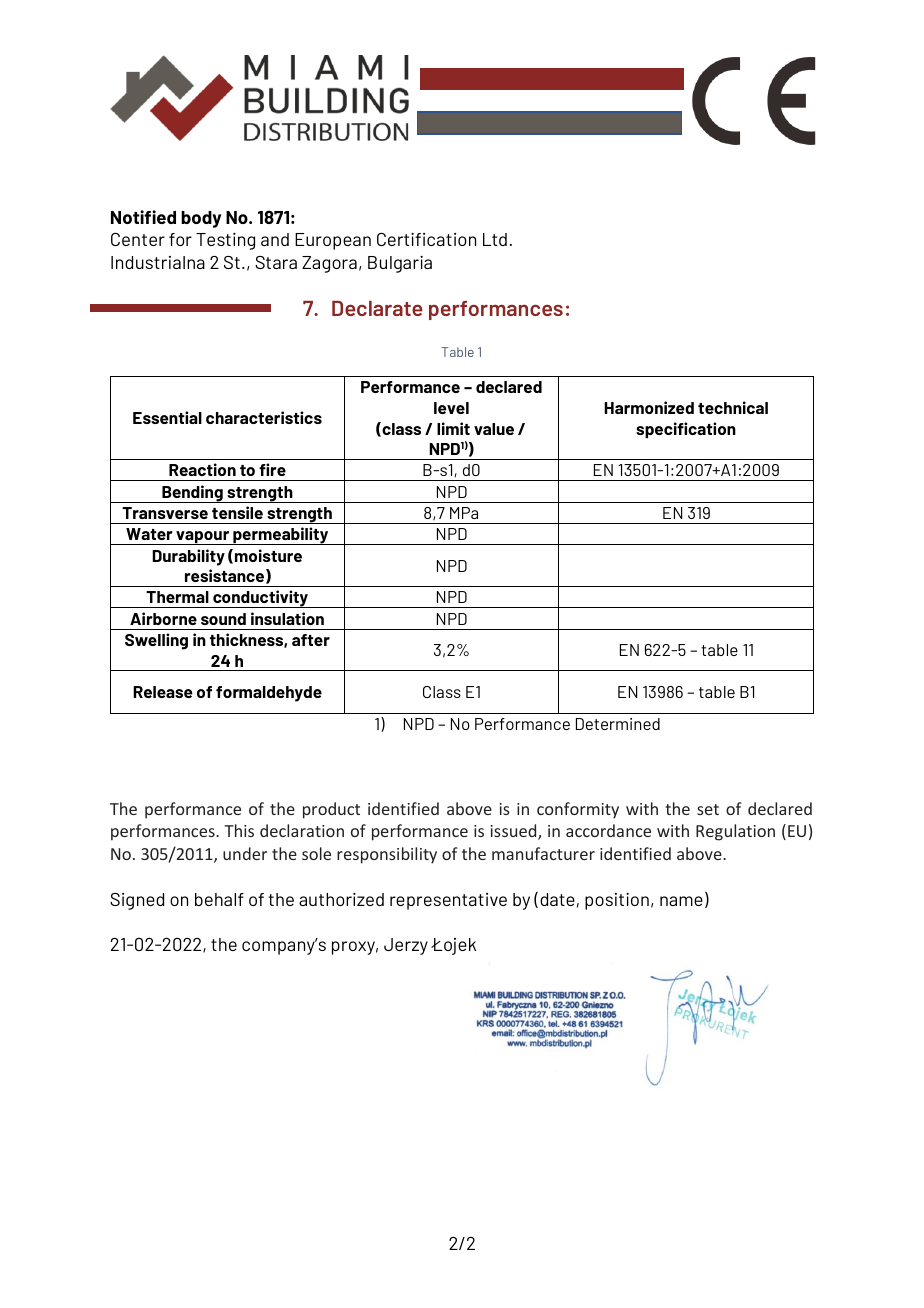 This screenshot has width=924, height=1308. What do you see at coordinates (495, 239) in the screenshot?
I see `Ltd` at bounding box center [495, 239].
